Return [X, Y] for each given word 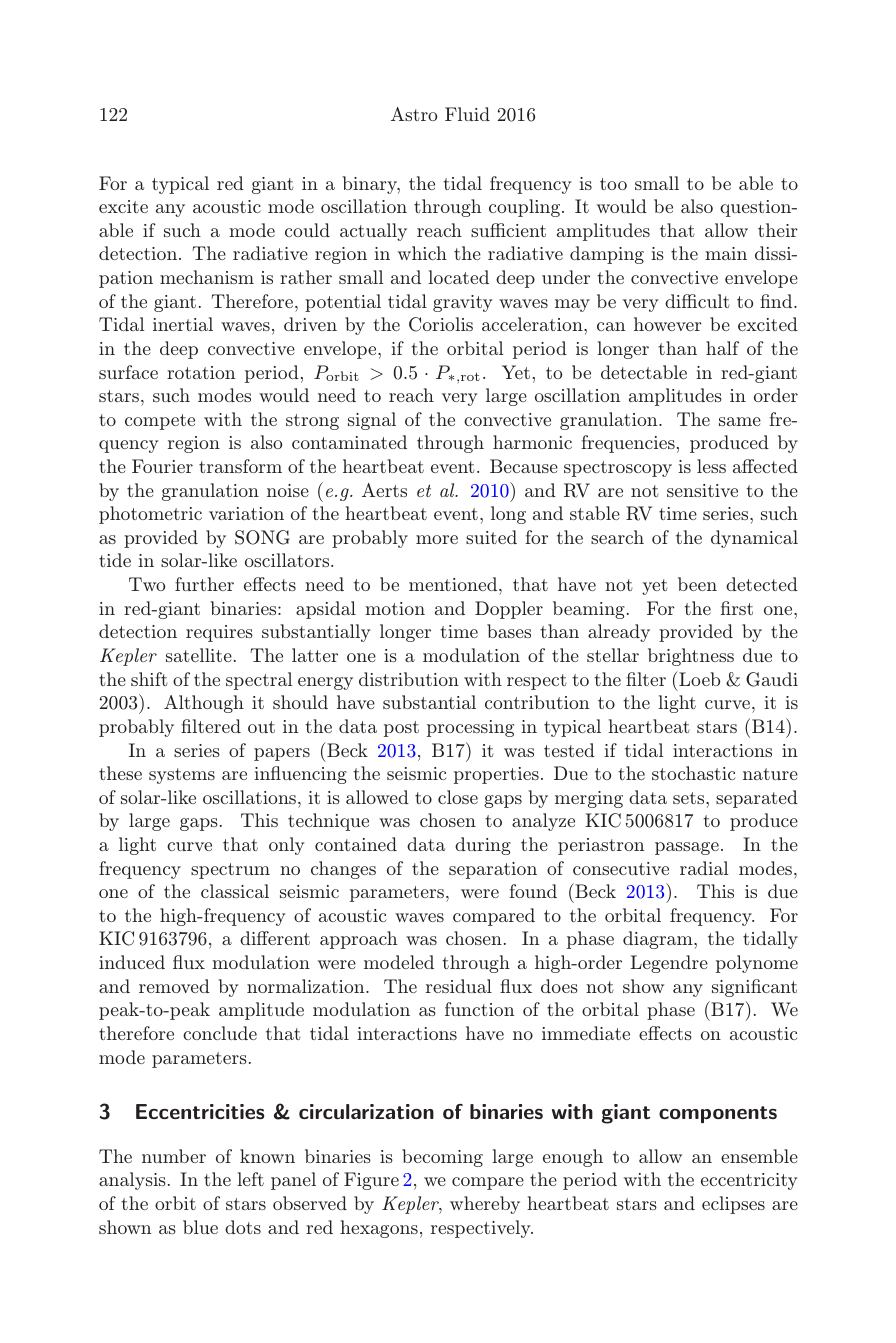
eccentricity [749, 1181]
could [307, 230]
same [740, 421]
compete [160, 422]
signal [372, 421]
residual [459, 986]
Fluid [467, 114]
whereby [485, 1205]
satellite [199, 655]
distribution [409, 679]
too [613, 184]
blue [200, 1227]
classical [235, 891]
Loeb [698, 678]
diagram [659, 940]
